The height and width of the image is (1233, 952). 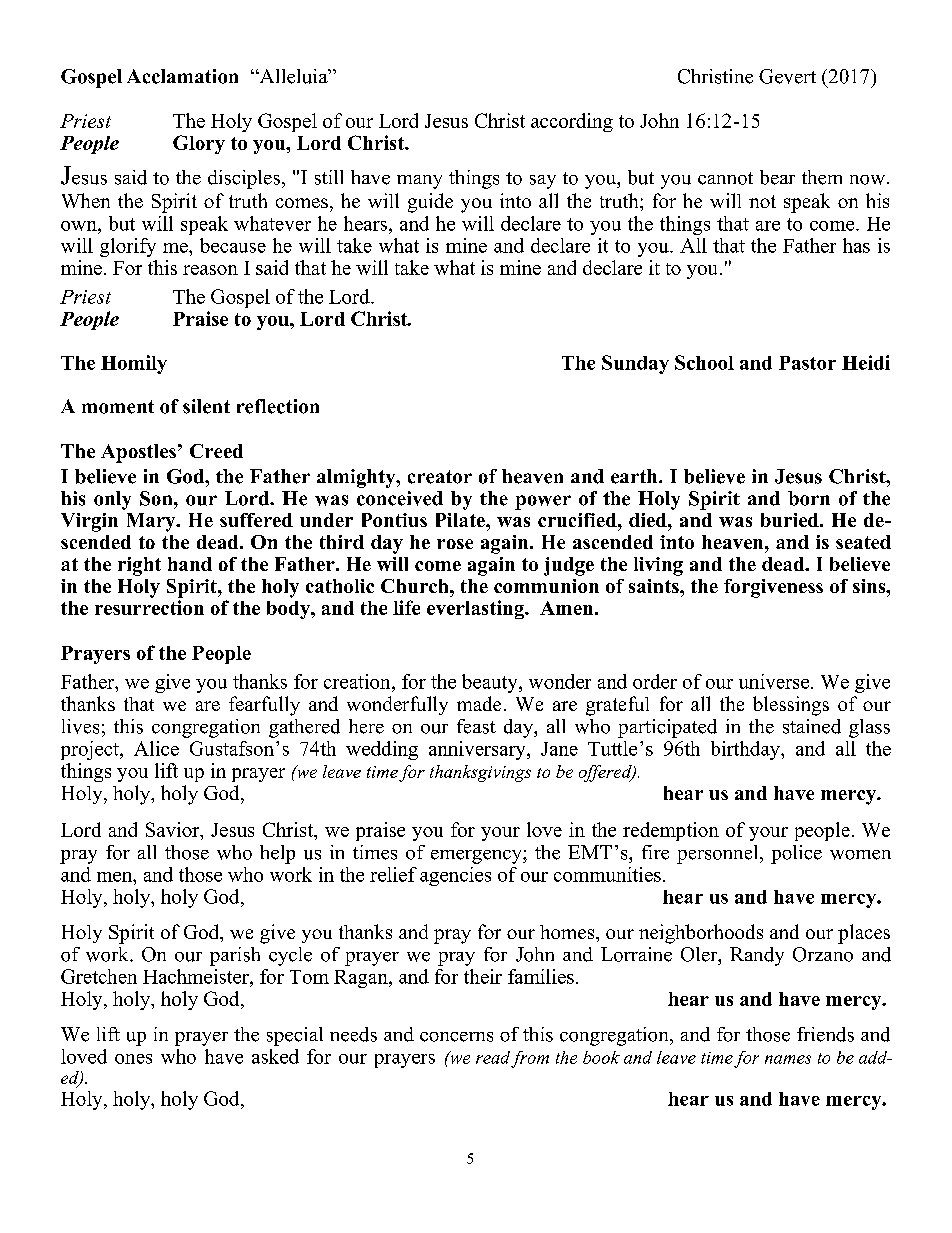 What do you see at coordinates (134, 364) in the image?
I see `Homily` at bounding box center [134, 364].
